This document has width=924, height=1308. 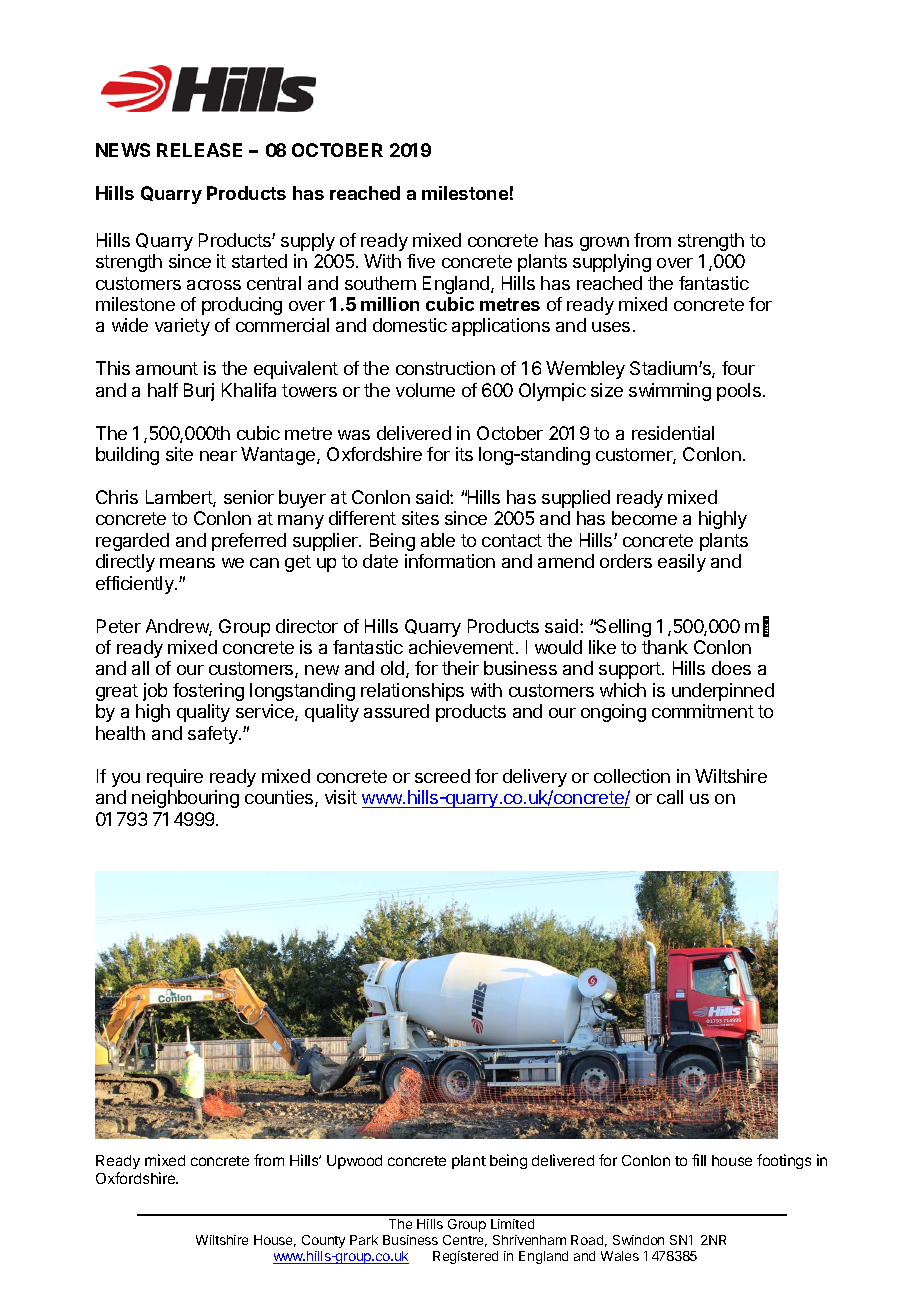 What do you see at coordinates (199, 150) in the document?
I see `RELEASE` at bounding box center [199, 150].
